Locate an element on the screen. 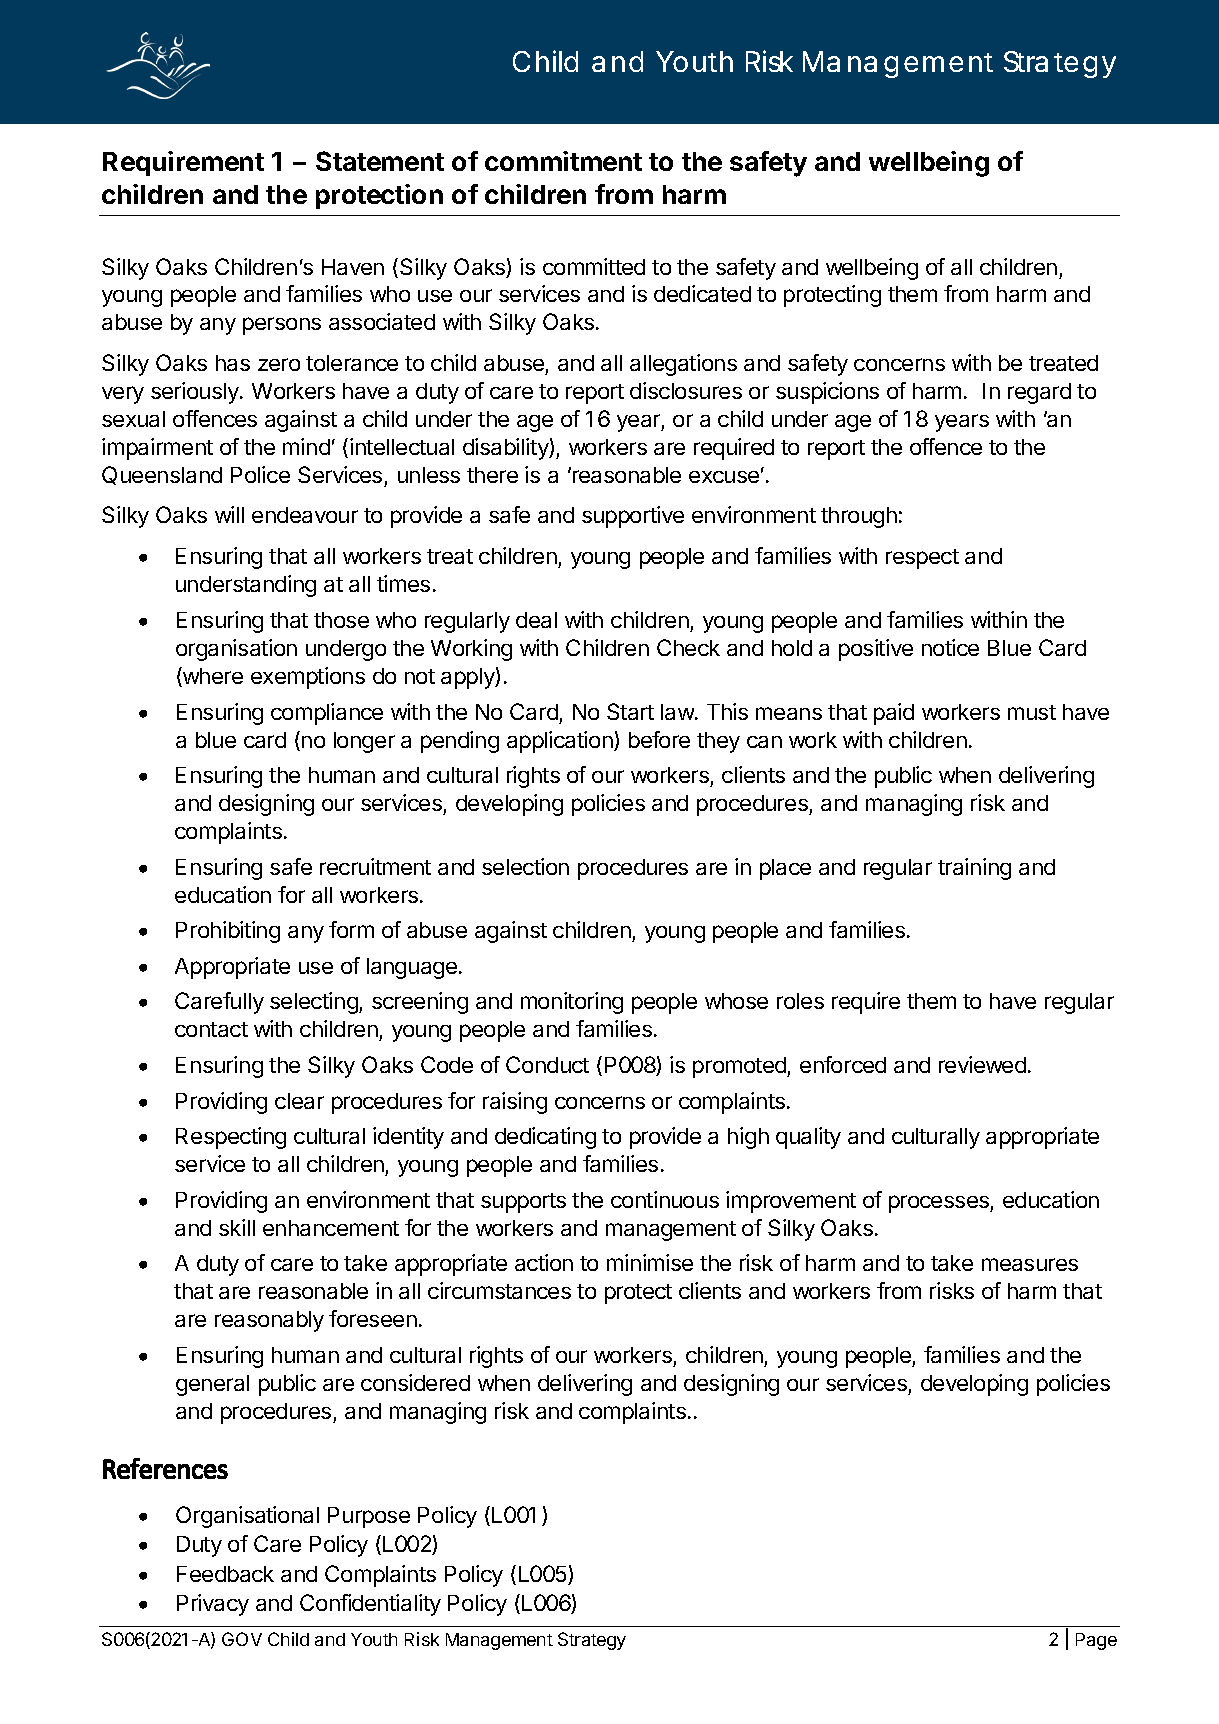  Privacy is located at coordinates (213, 1605).
